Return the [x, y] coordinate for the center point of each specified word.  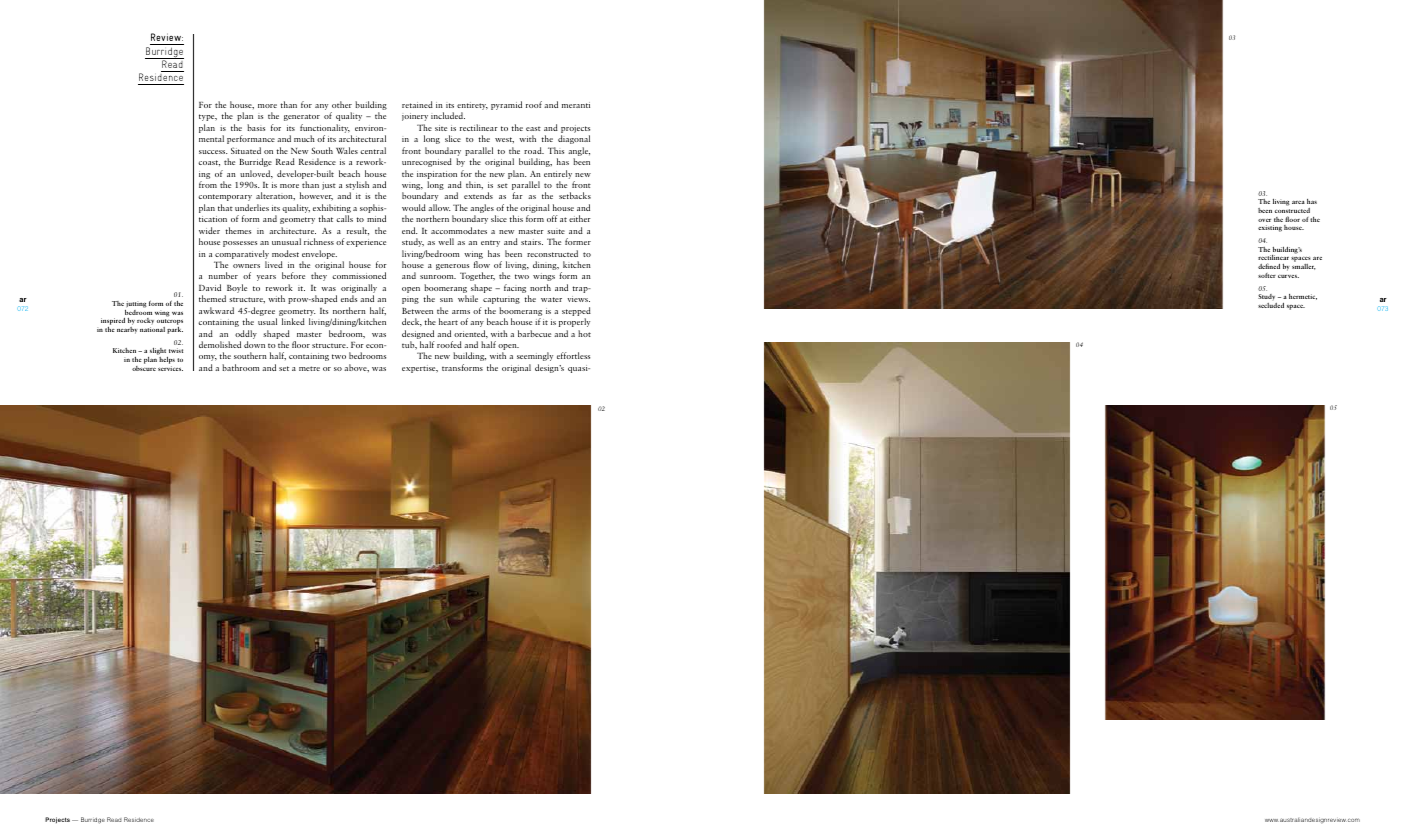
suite [556, 231]
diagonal [574, 139]
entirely [558, 176]
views [578, 299]
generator [302, 117]
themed [212, 298]
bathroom [241, 367]
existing [1270, 228]
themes [238, 230]
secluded [1271, 305]
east [533, 129]
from [208, 184]
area [1298, 202]
